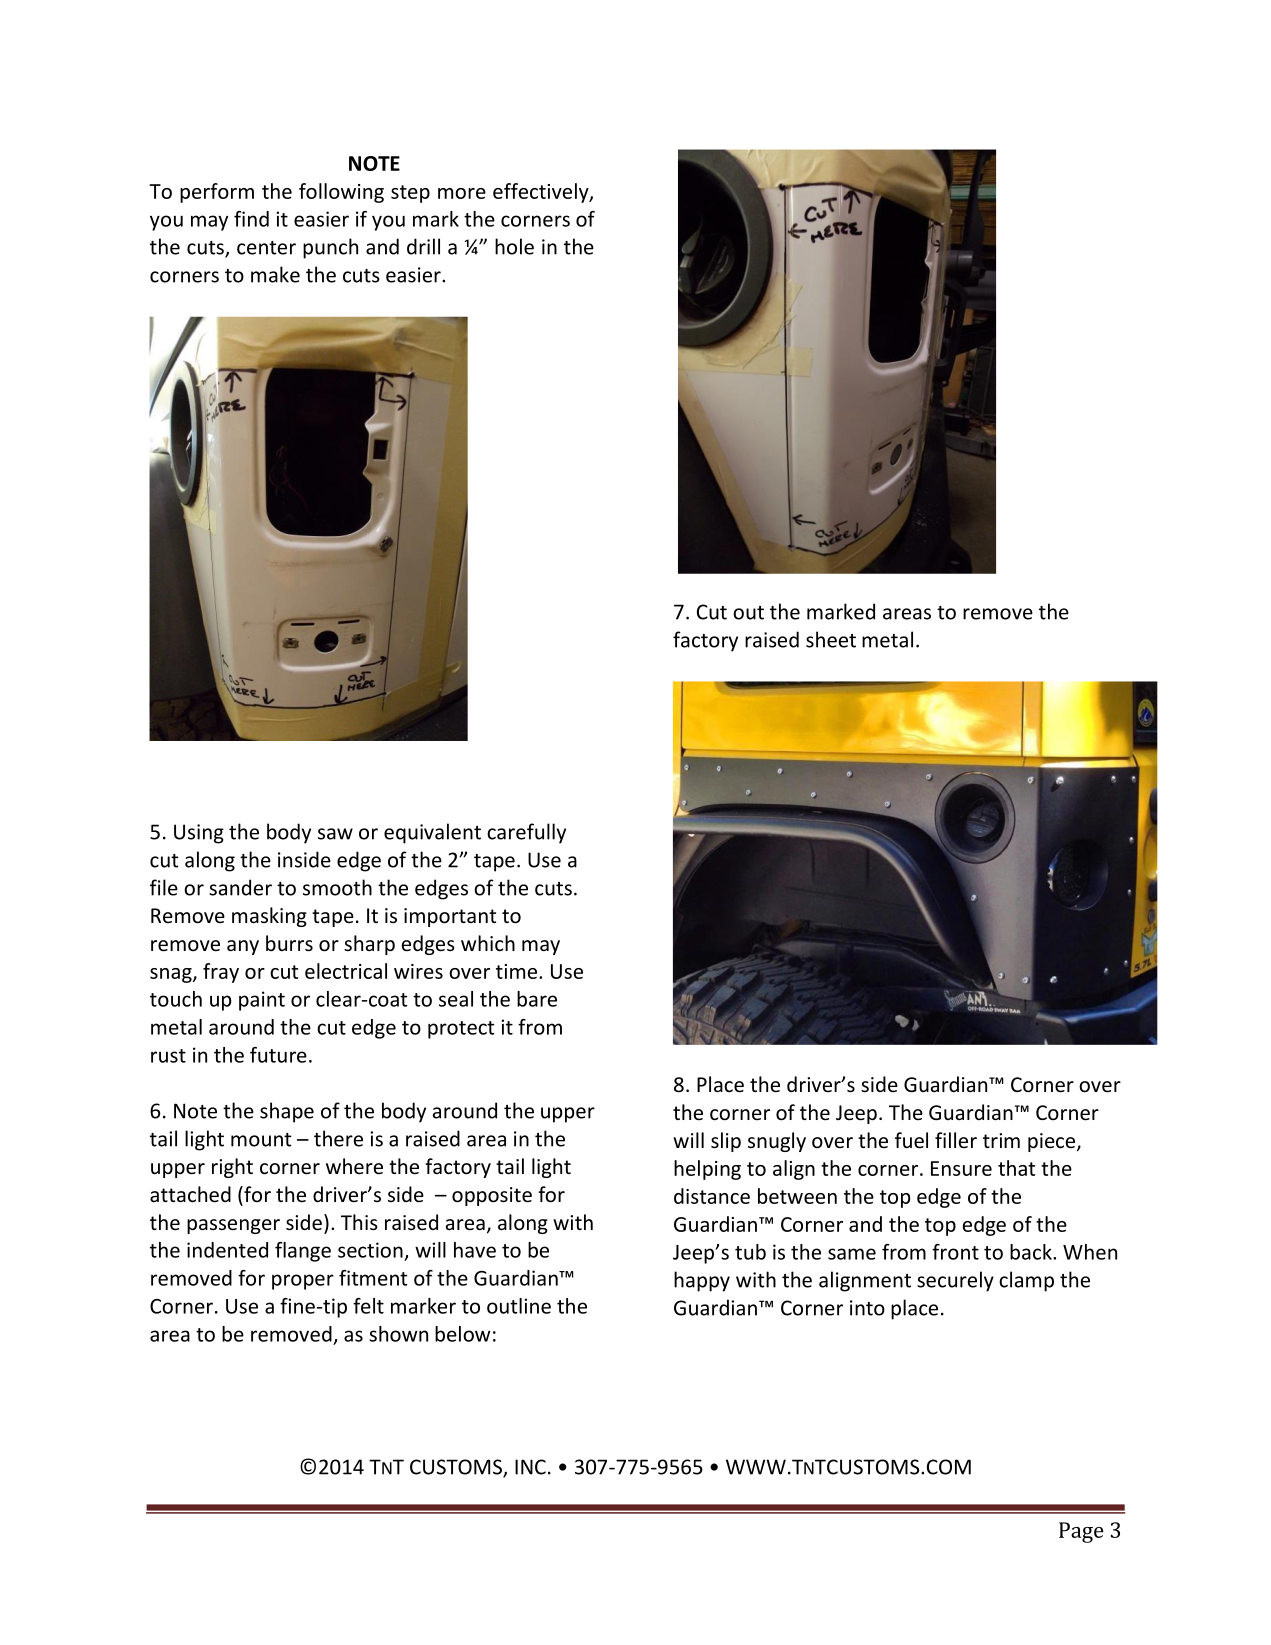  What do you see at coordinates (526, 833) in the document?
I see `carefully` at bounding box center [526, 833].
